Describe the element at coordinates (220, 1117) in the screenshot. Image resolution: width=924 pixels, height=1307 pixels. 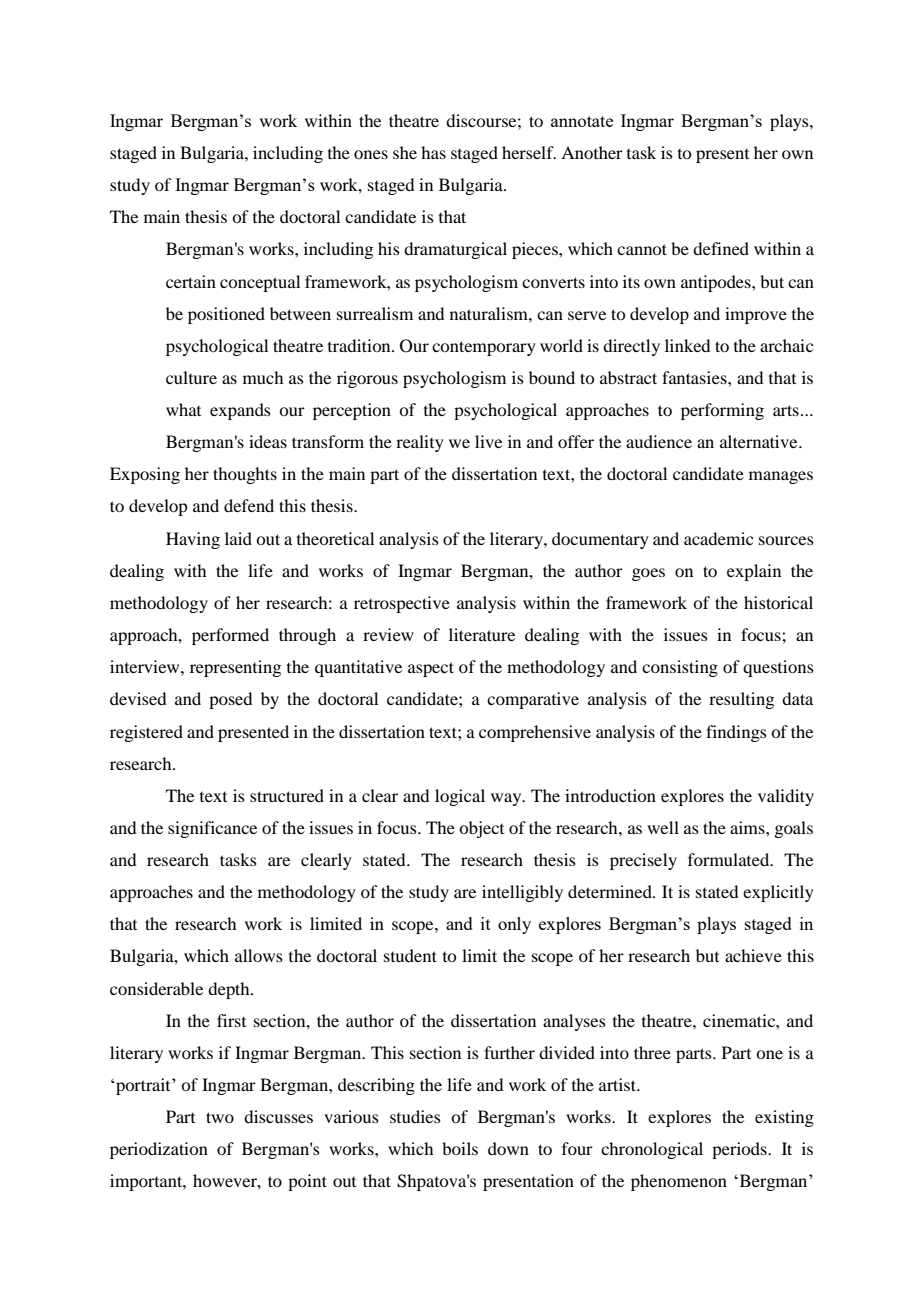
I see `two` at that location.
